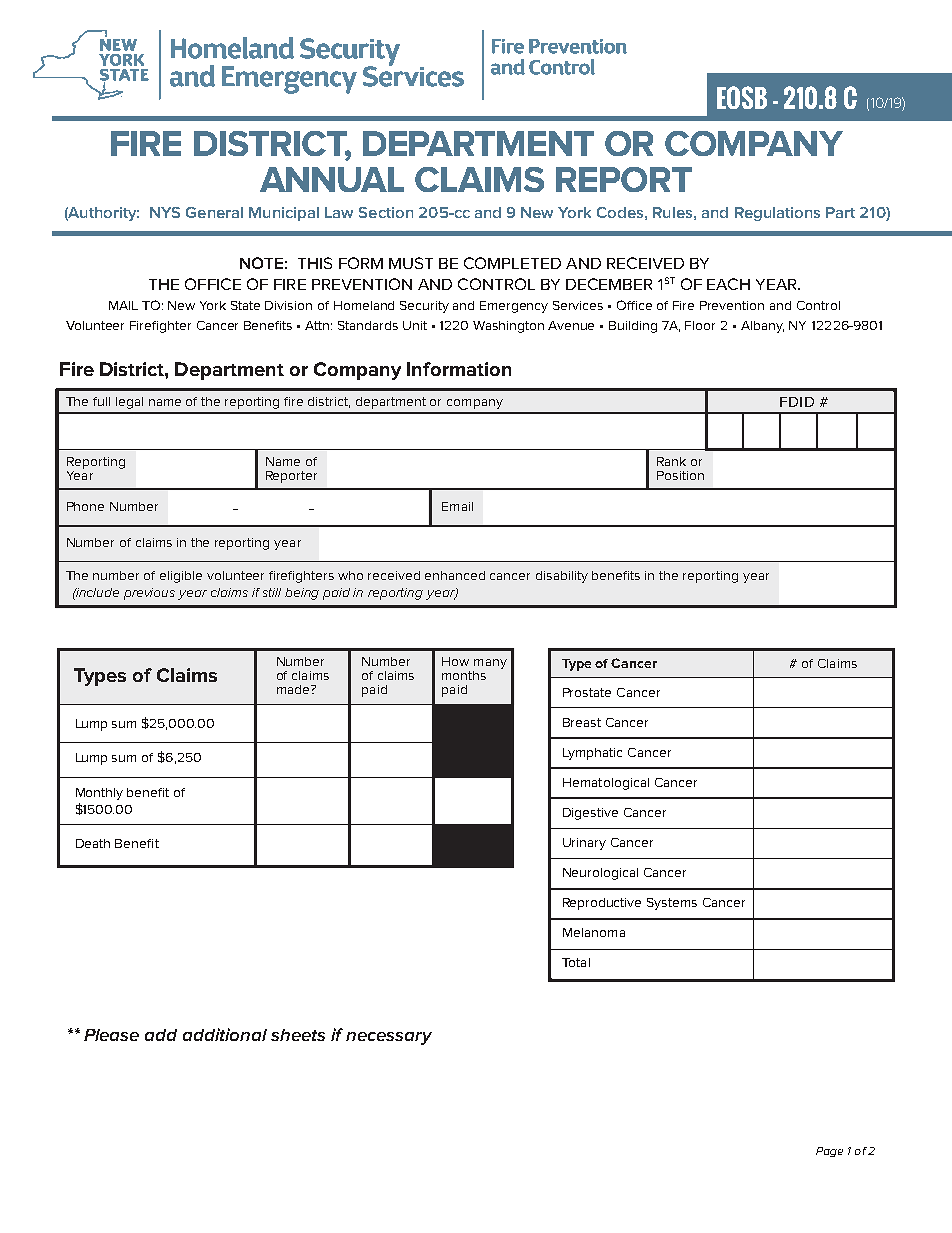 Image resolution: width=952 pixels, height=1233 pixels. Describe the element at coordinates (129, 403) in the image. I see `legal` at that location.
